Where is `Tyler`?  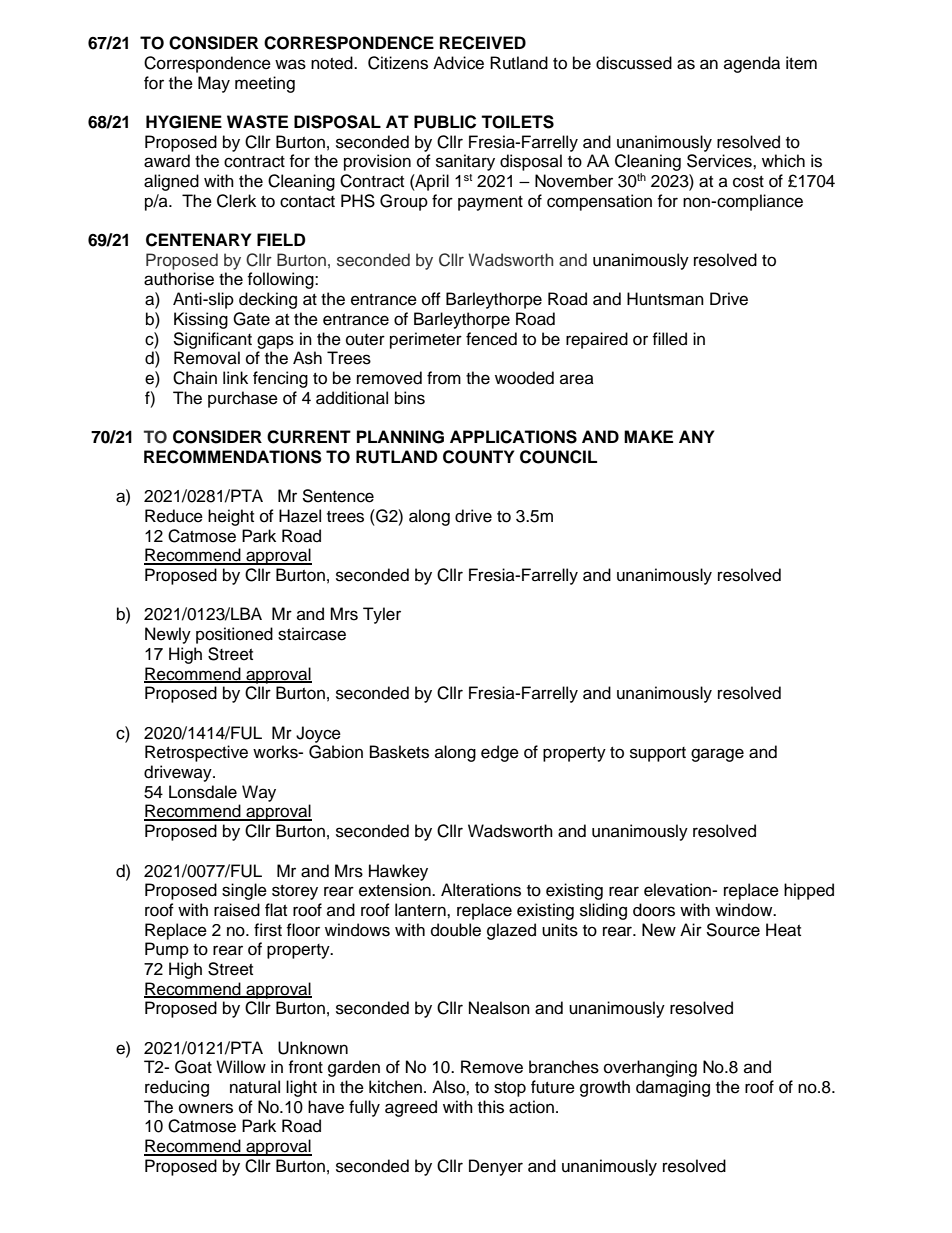 Tyler is located at coordinates (382, 615).
